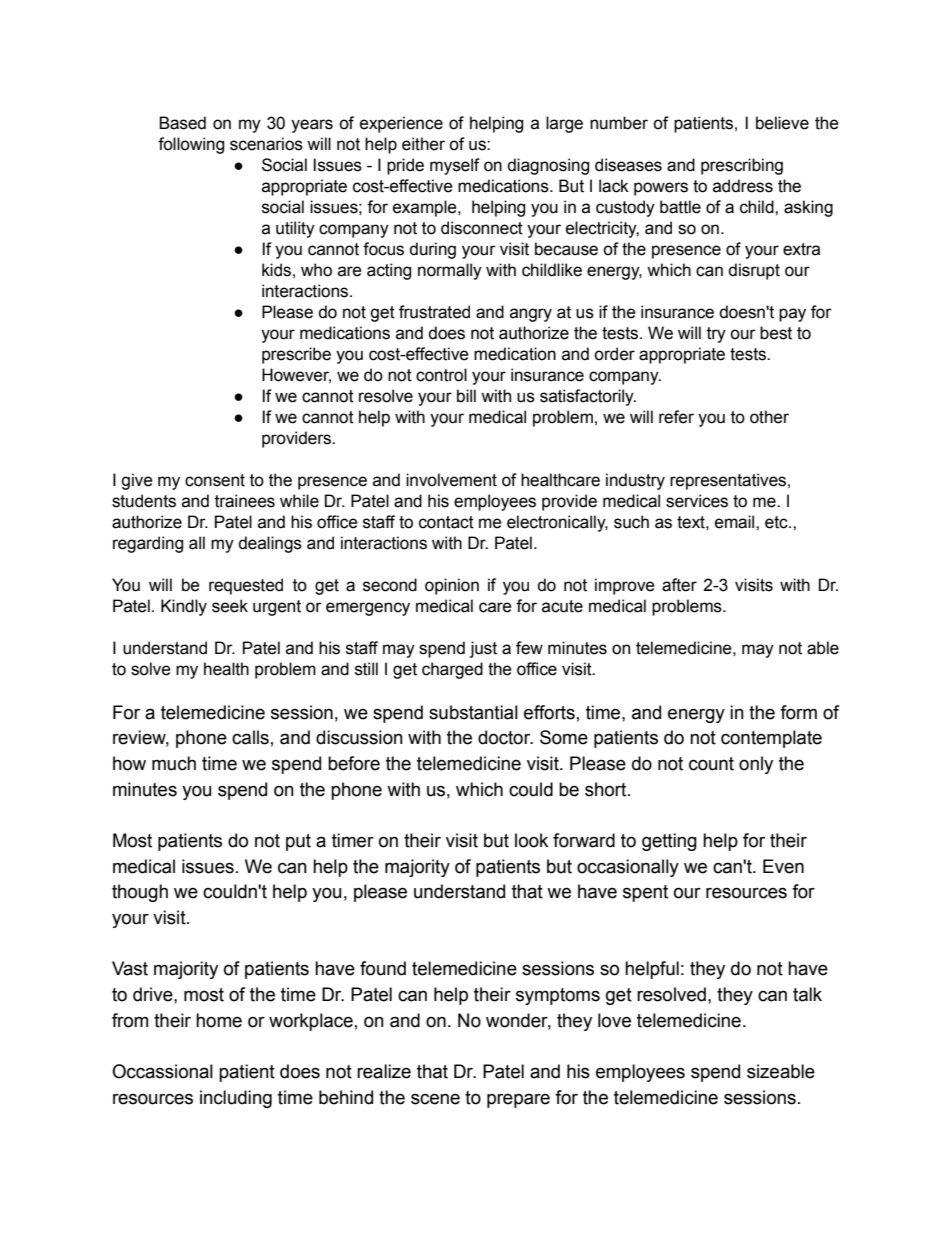 The width and height of the document is (952, 1233). Describe the element at coordinates (711, 764) in the document. I see `count` at that location.
